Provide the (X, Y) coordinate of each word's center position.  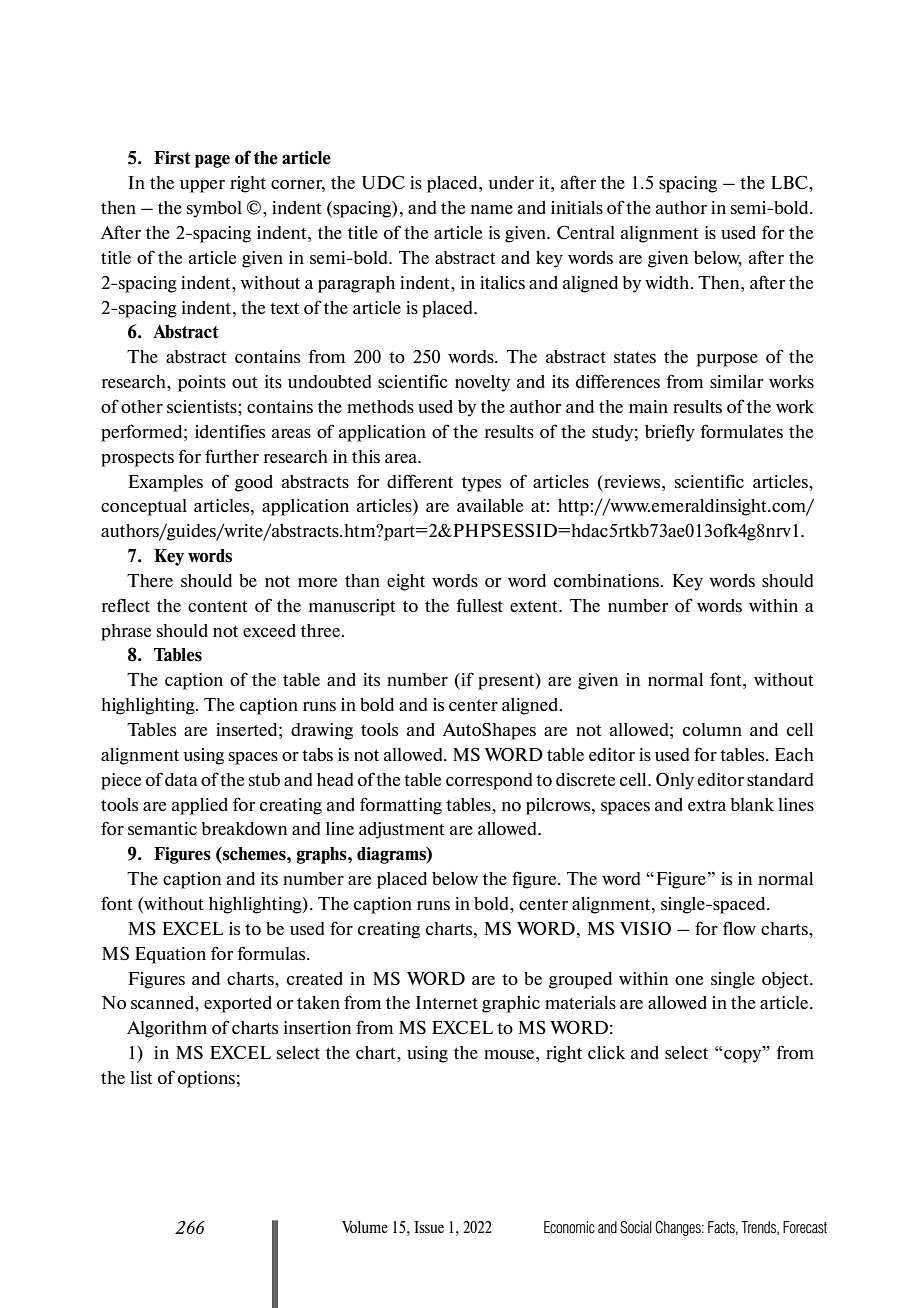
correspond (489, 781)
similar (736, 381)
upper (202, 186)
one (689, 980)
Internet (447, 1002)
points (202, 383)
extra (707, 805)
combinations (607, 580)
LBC (790, 182)
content (218, 606)
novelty (482, 383)
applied (200, 806)
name (492, 209)
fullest (480, 605)
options (206, 1079)
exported (238, 1004)
